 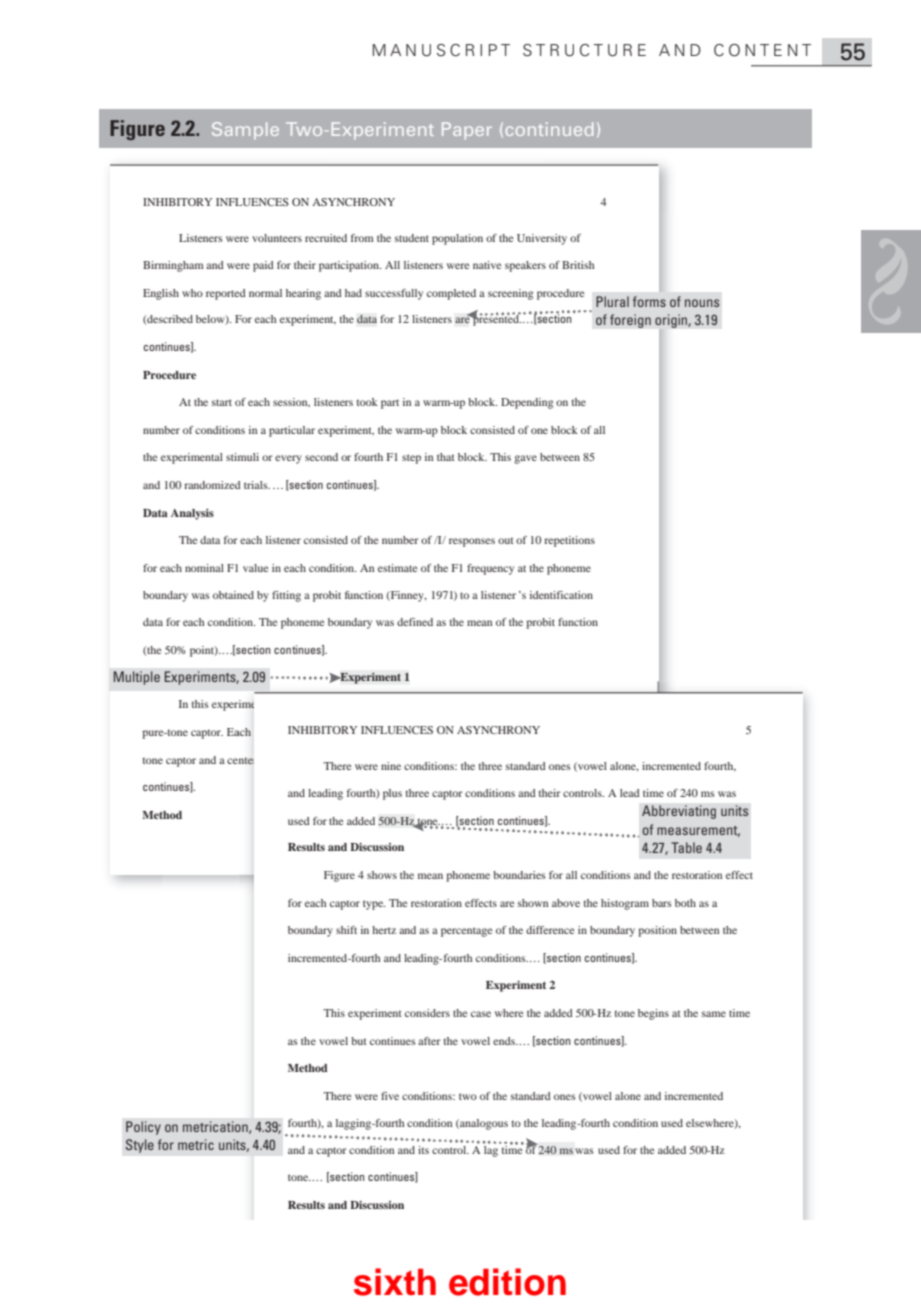 I want to click on MANUSCRIPT, so click(x=441, y=50).
